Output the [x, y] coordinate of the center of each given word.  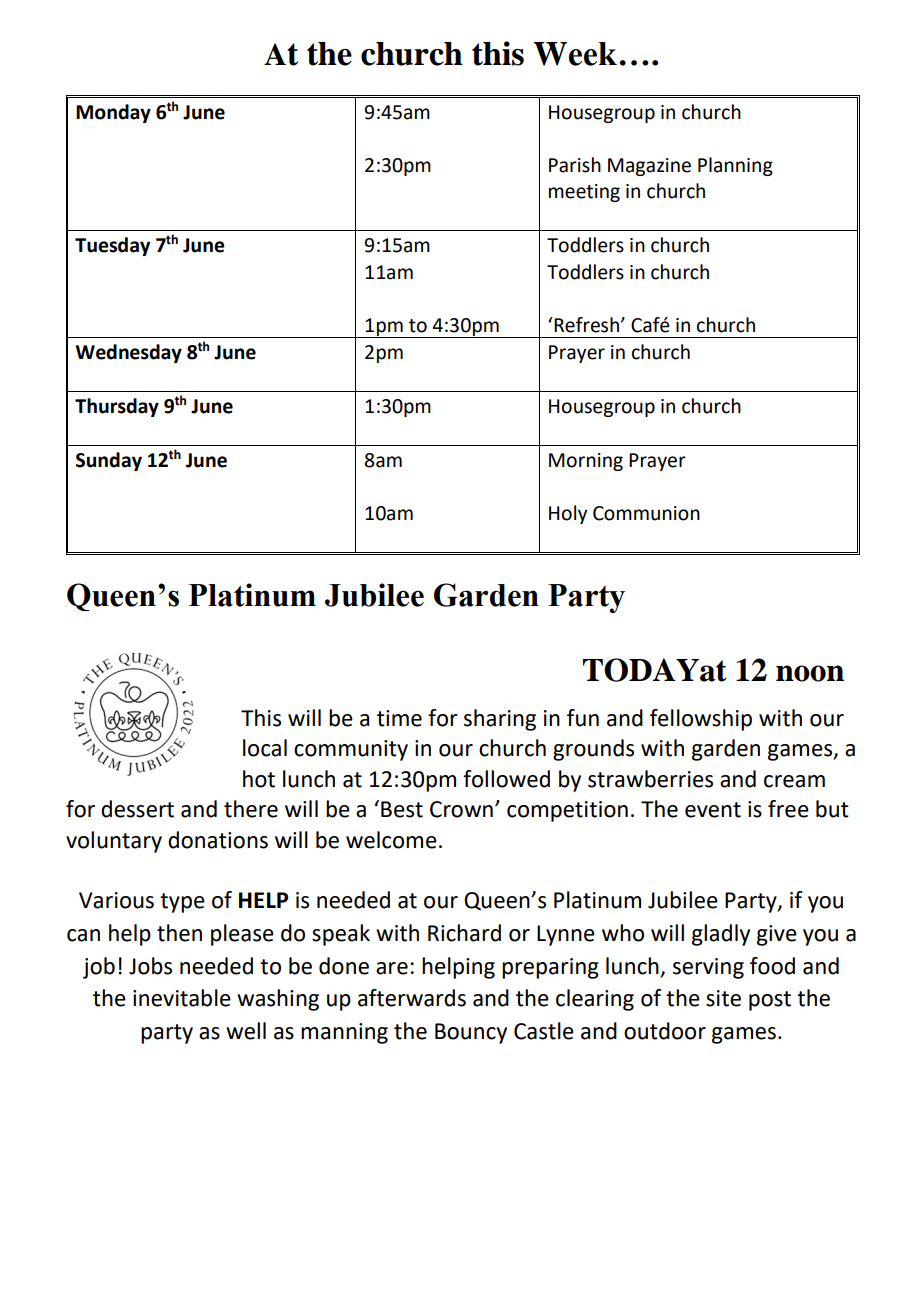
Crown [461, 809]
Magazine [649, 167]
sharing [500, 720]
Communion [646, 513]
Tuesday [112, 246]
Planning [735, 166]
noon [810, 673]
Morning [586, 462]
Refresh [585, 325]
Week [575, 54]
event [713, 810]
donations [218, 840]
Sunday [109, 461]
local [265, 748]
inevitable [182, 998]
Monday [113, 113]
